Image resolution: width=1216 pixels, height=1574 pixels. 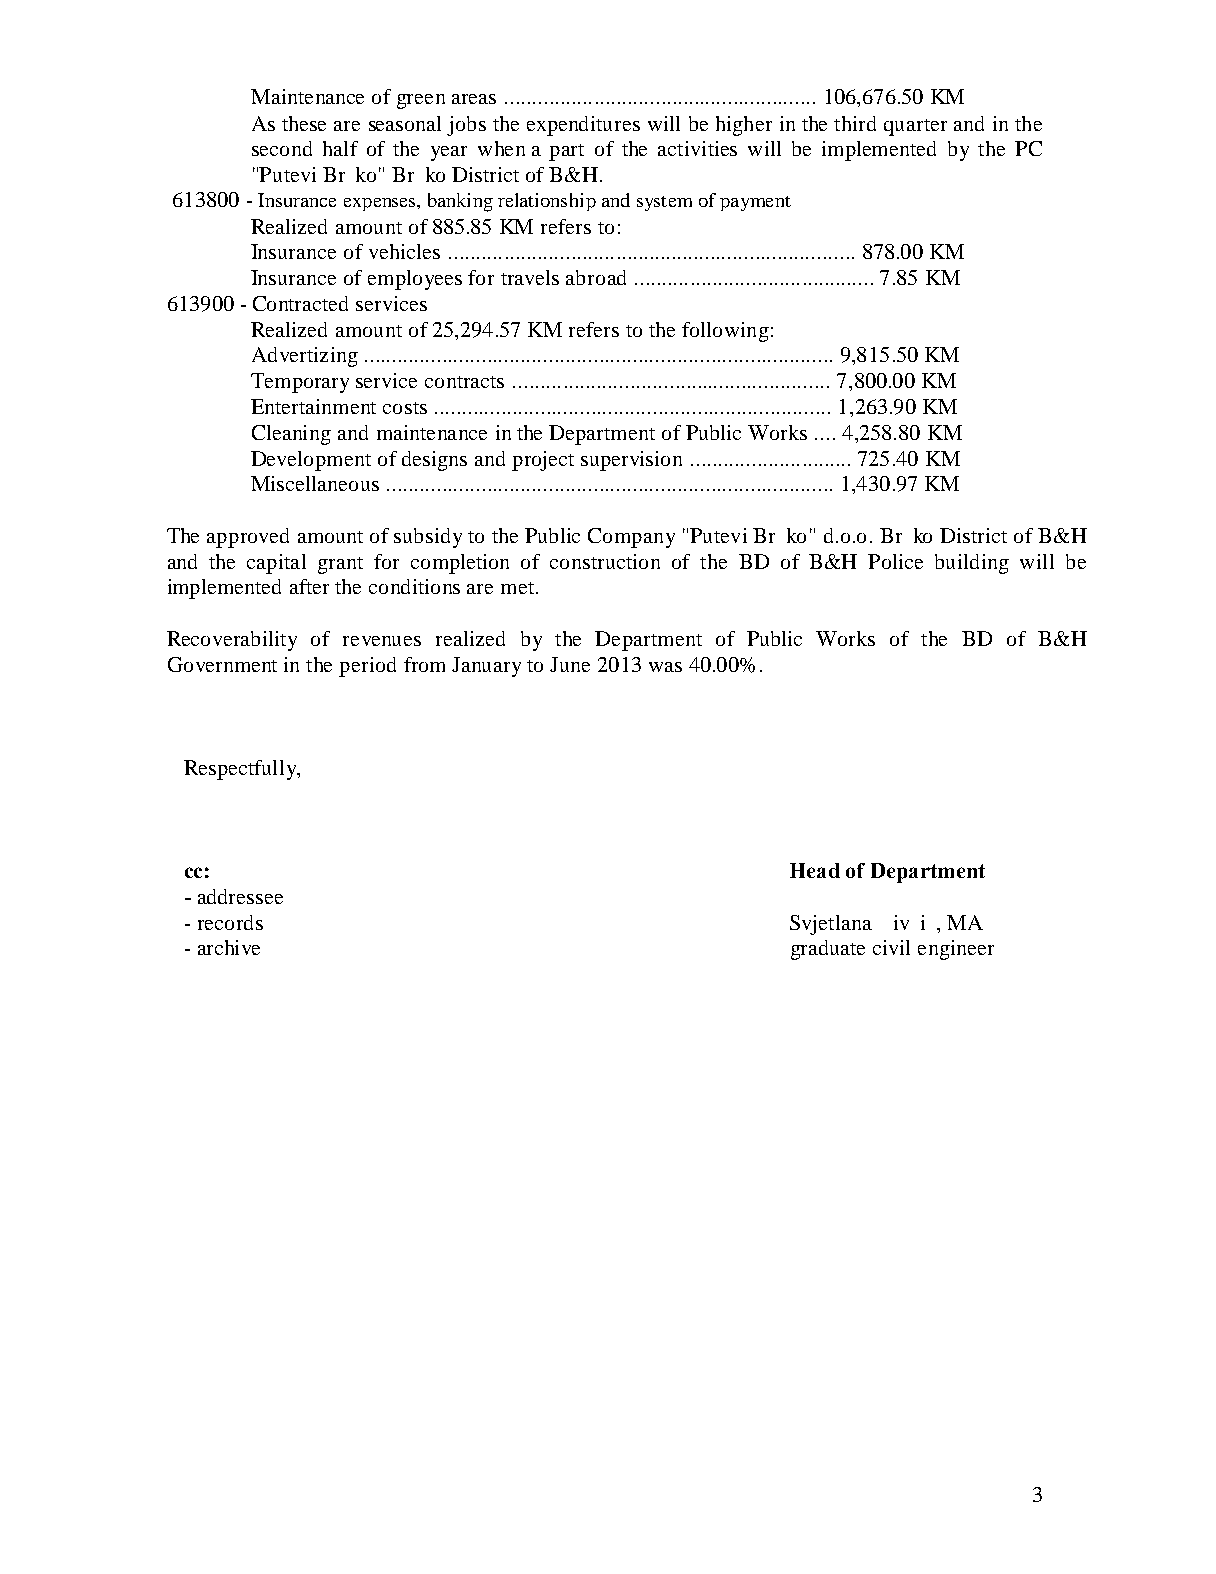 I want to click on Company, so click(x=631, y=538).
